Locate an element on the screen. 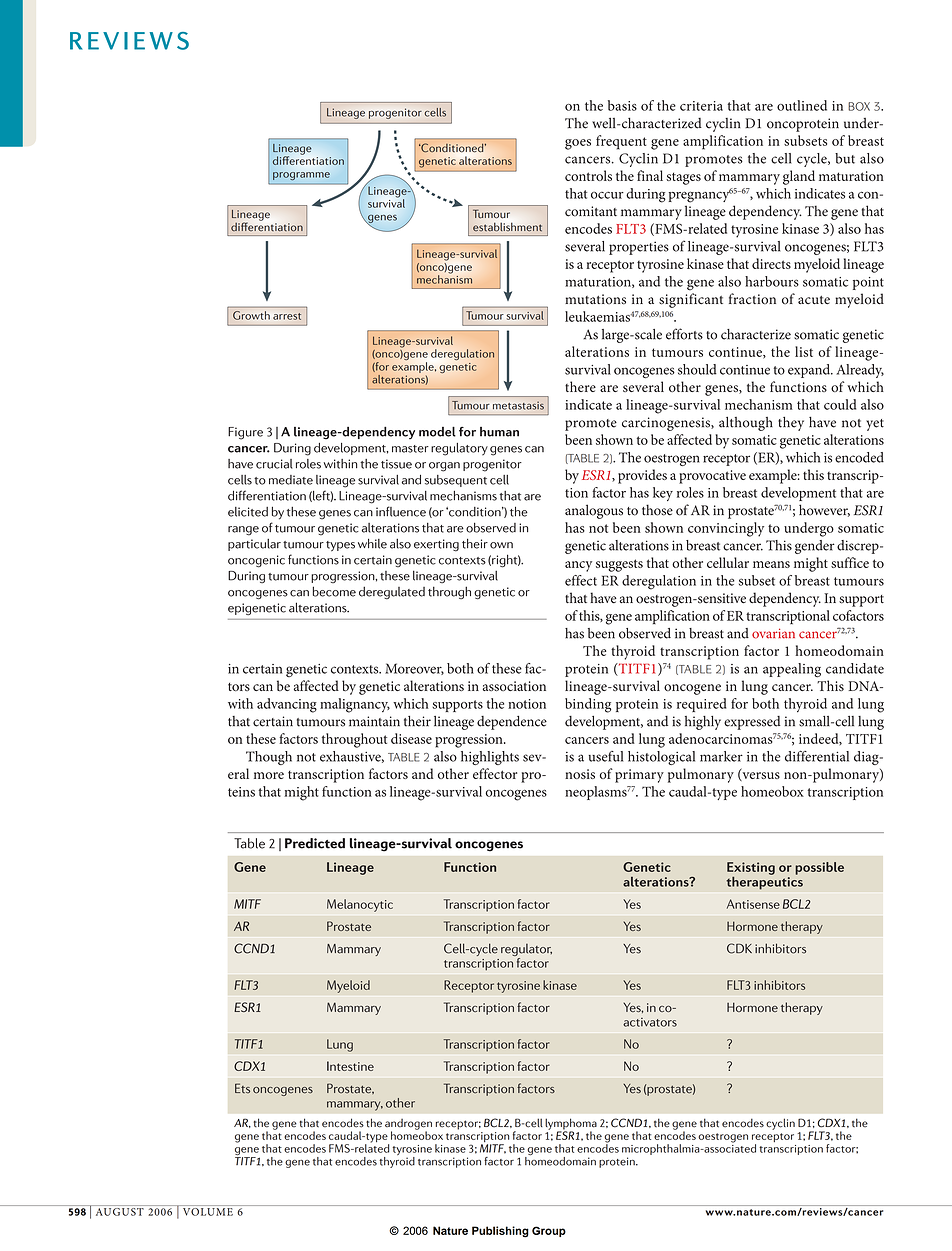  appealing is located at coordinates (792, 670).
